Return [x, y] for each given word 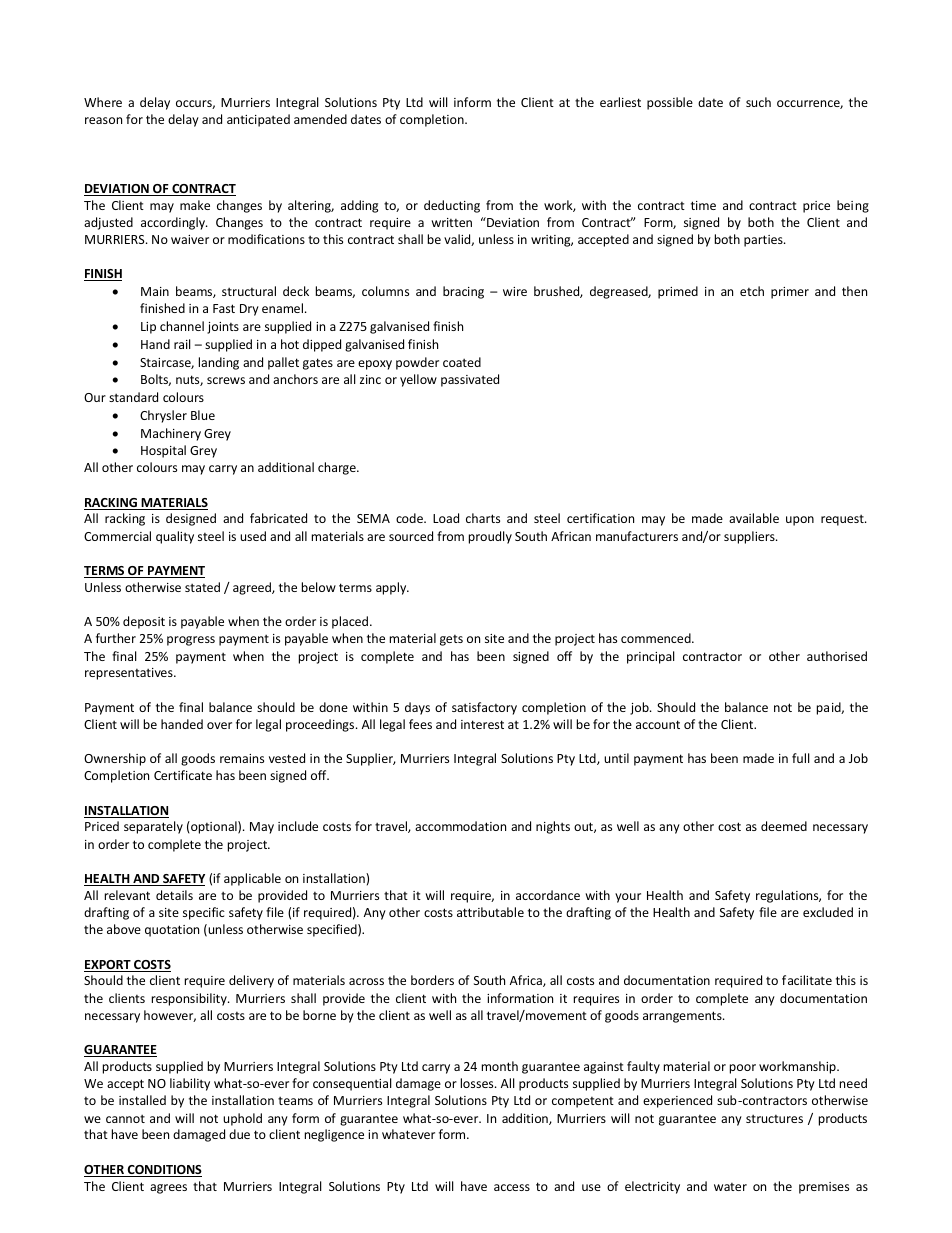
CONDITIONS [163, 1171]
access [512, 1187]
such [758, 102]
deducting [452, 206]
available [754, 518]
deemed [784, 826]
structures [774, 1119]
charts [483, 518]
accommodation [460, 826]
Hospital [163, 451]
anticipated [258, 120]
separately [153, 827]
